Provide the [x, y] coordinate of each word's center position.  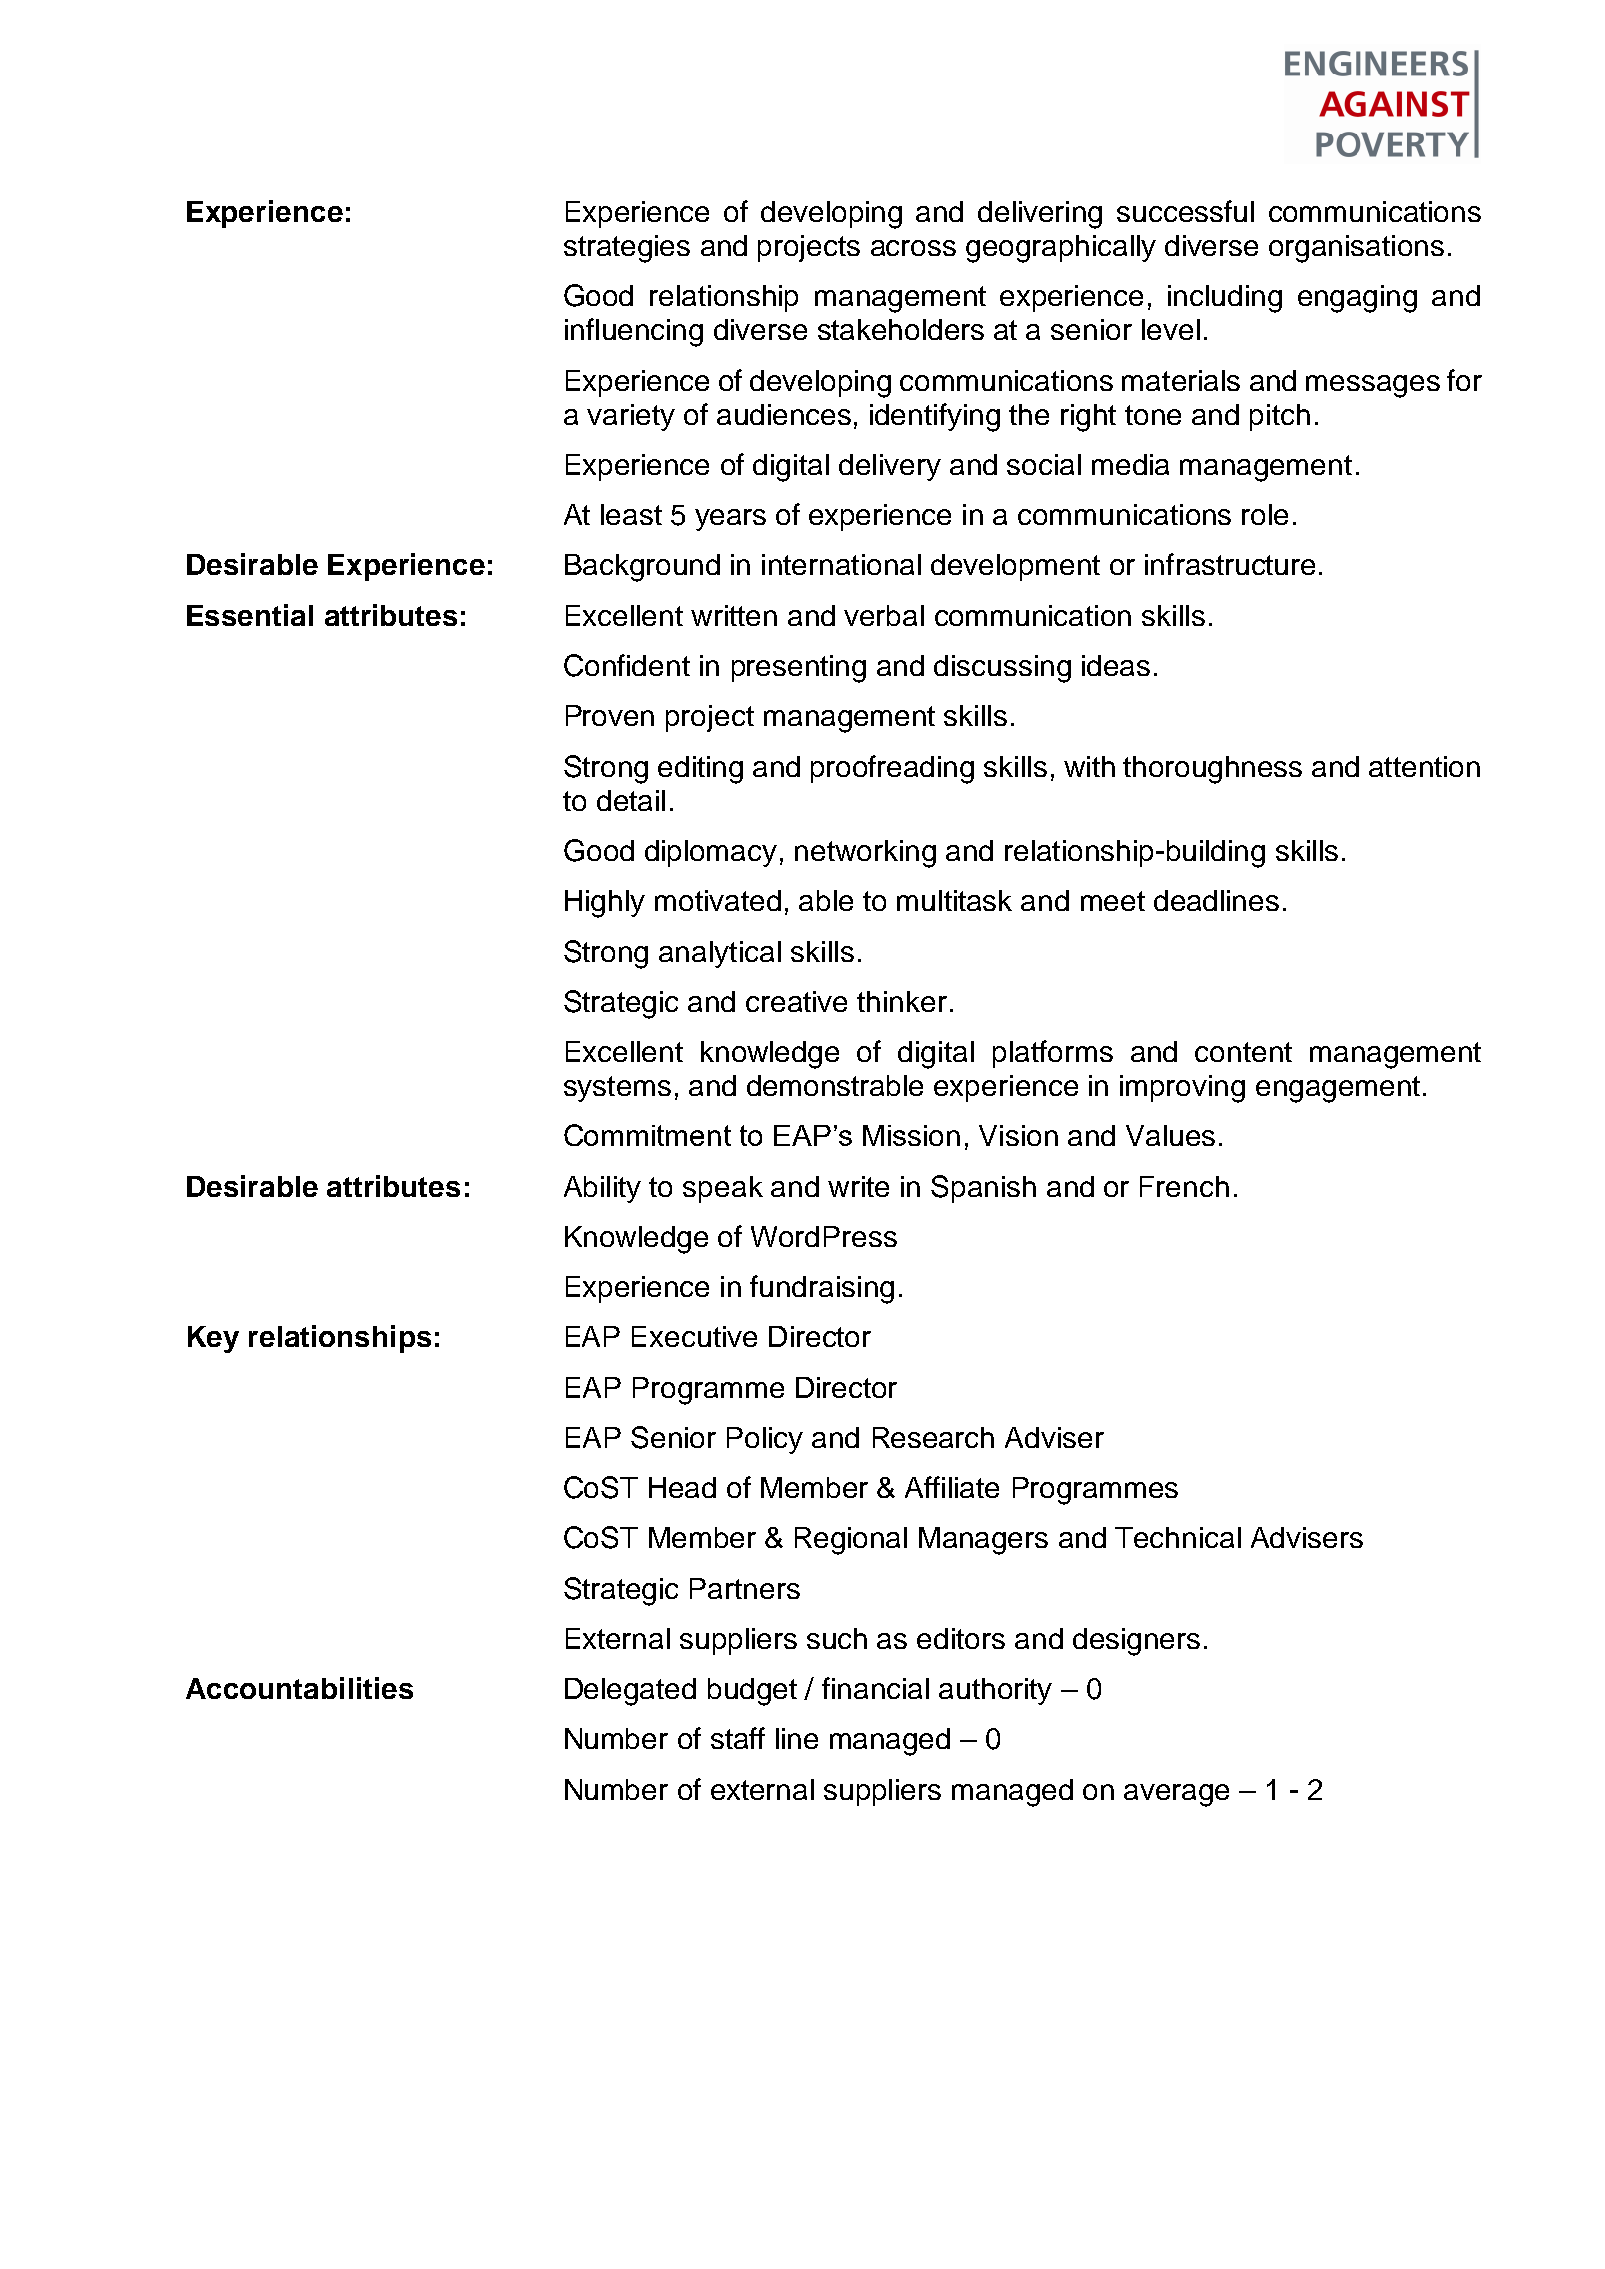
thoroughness [1212, 770]
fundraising [822, 1289]
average [1176, 1795]
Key [213, 1339]
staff [738, 1738]
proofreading [892, 769]
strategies [627, 249]
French [1184, 1186]
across [913, 248]
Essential [250, 615]
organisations [1356, 249]
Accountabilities [299, 1688]
